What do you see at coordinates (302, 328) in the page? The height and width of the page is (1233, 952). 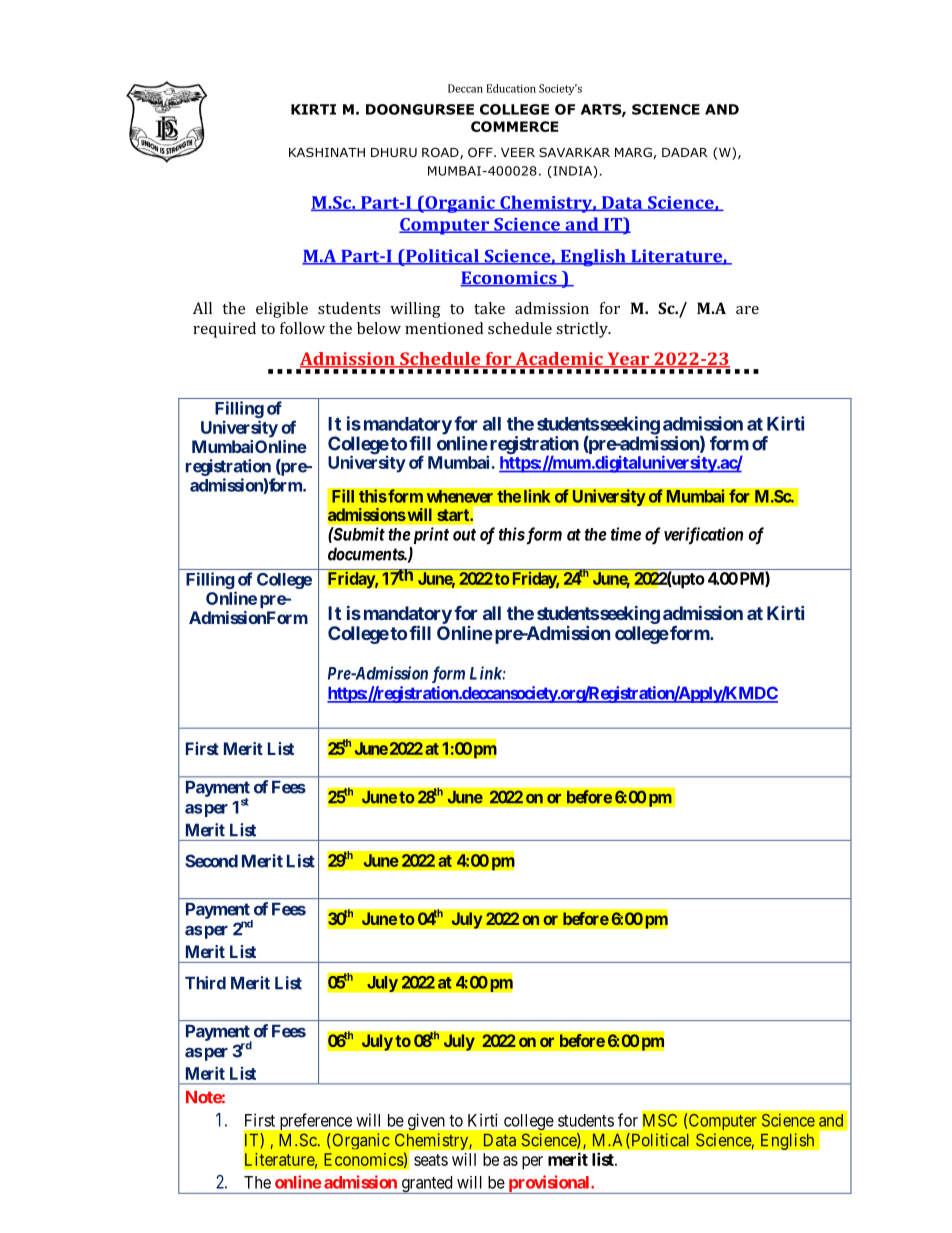 I see `follow` at bounding box center [302, 328].
